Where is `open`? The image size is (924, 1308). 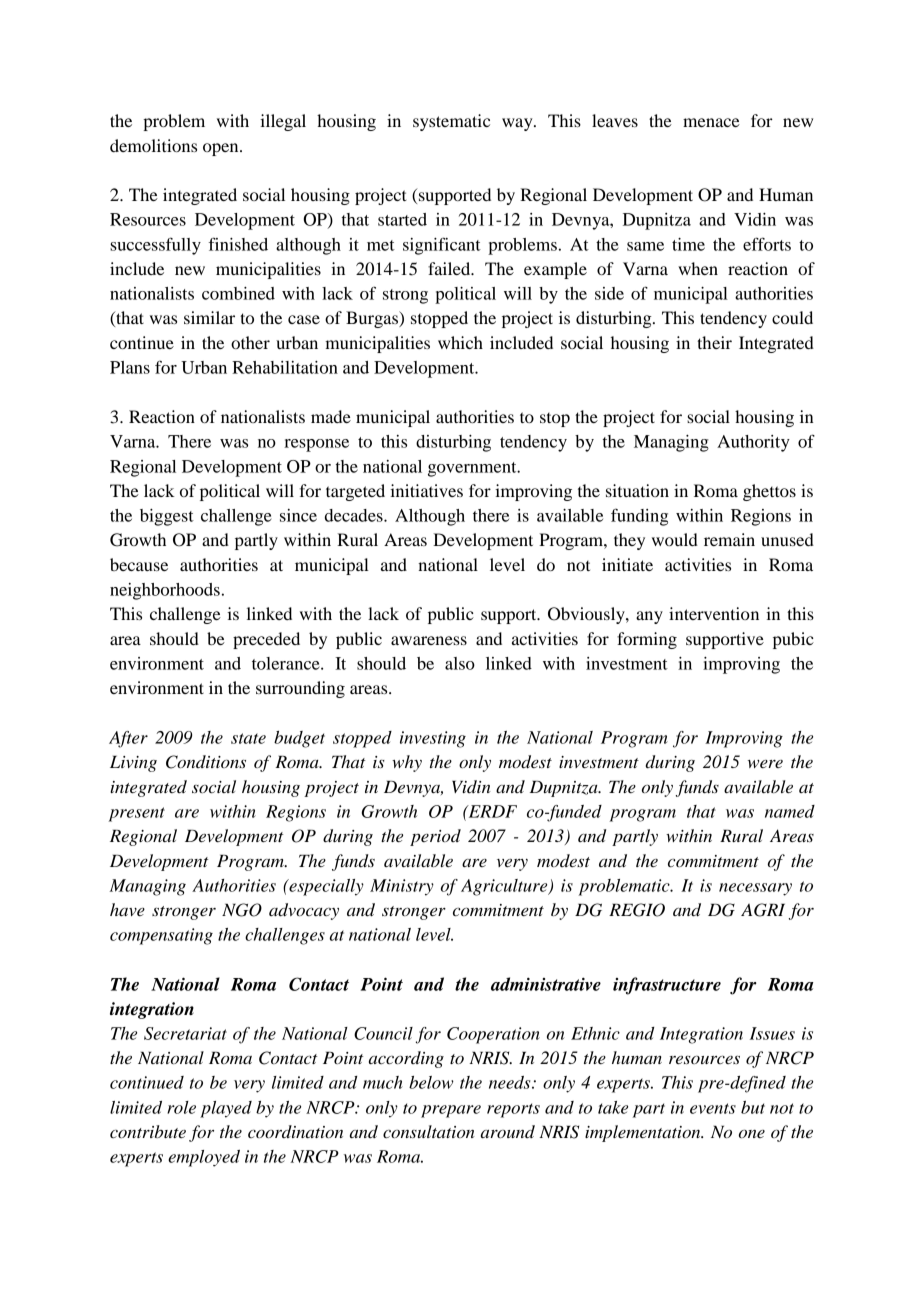 open is located at coordinates (222, 149).
